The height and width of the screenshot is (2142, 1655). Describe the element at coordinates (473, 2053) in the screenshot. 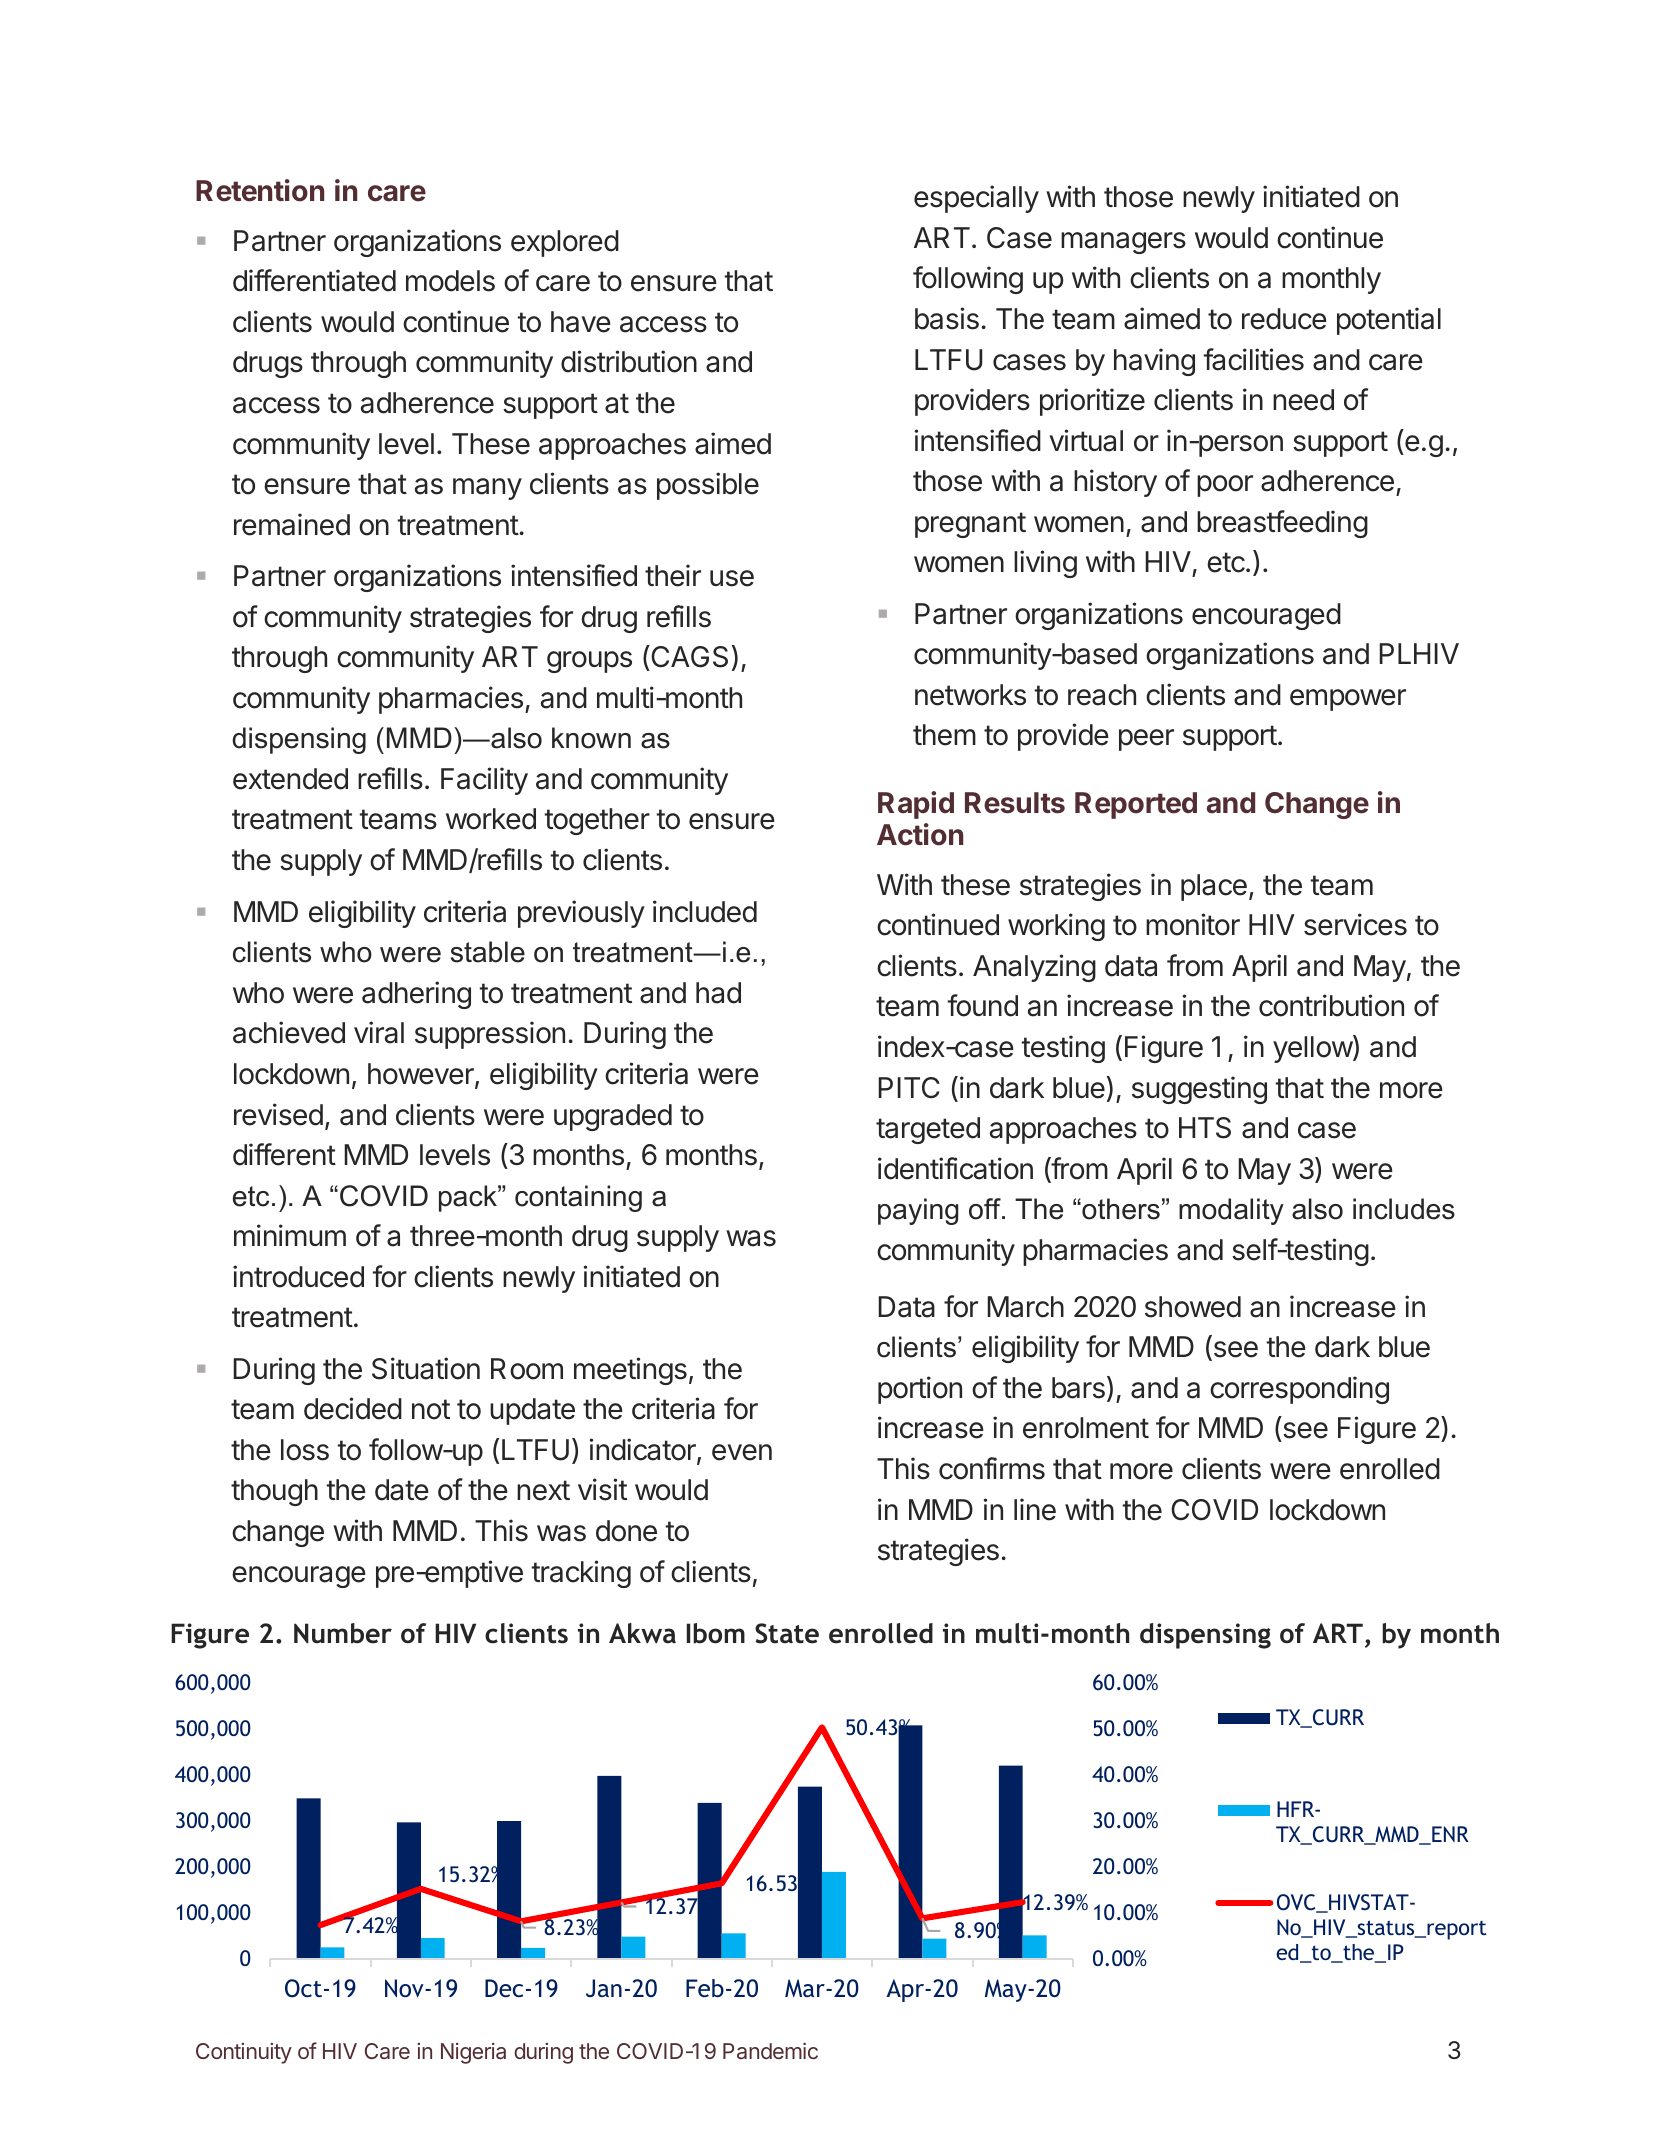

I see `Nigeria` at that location.
